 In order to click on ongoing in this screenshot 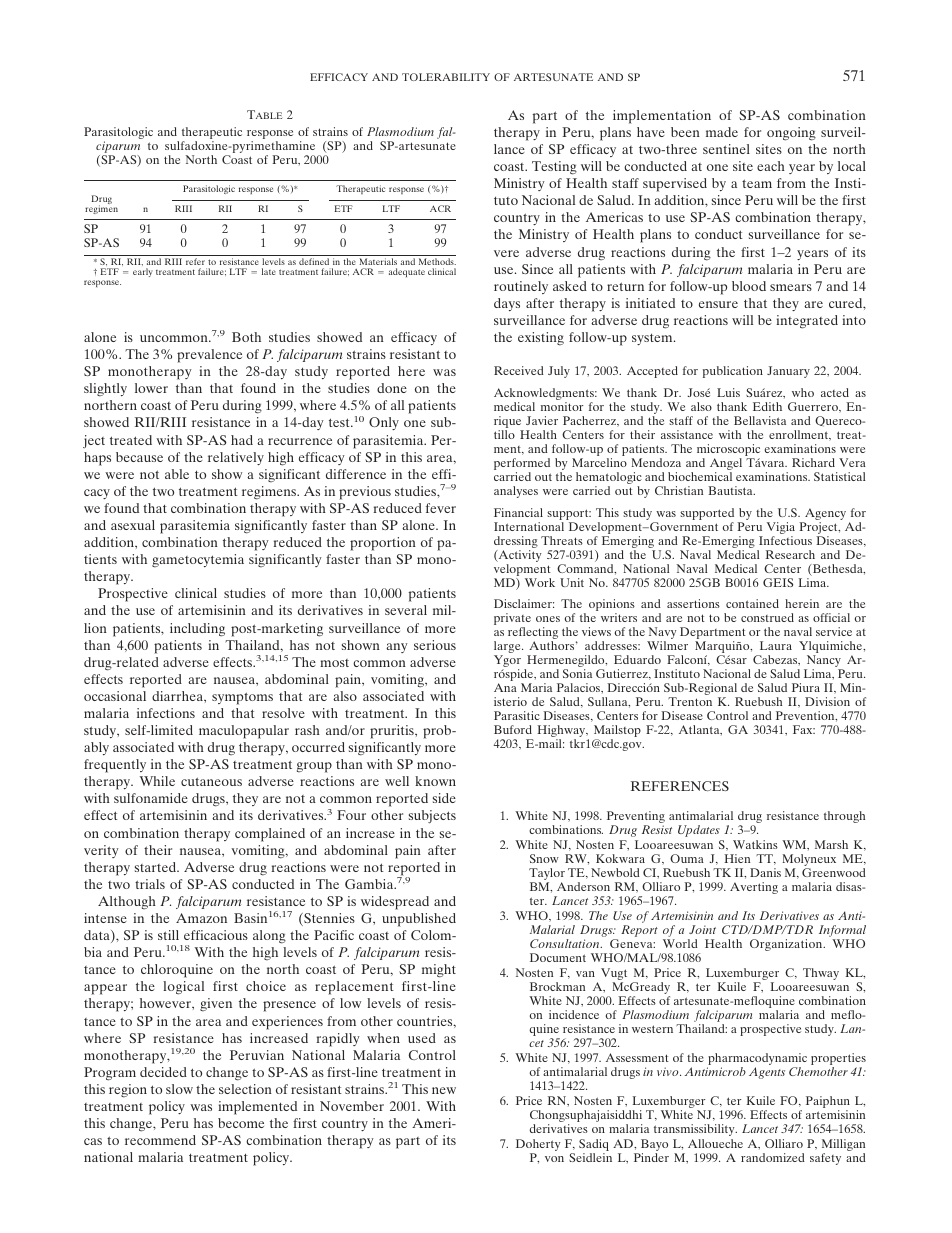, I will do `click(791, 134)`.
